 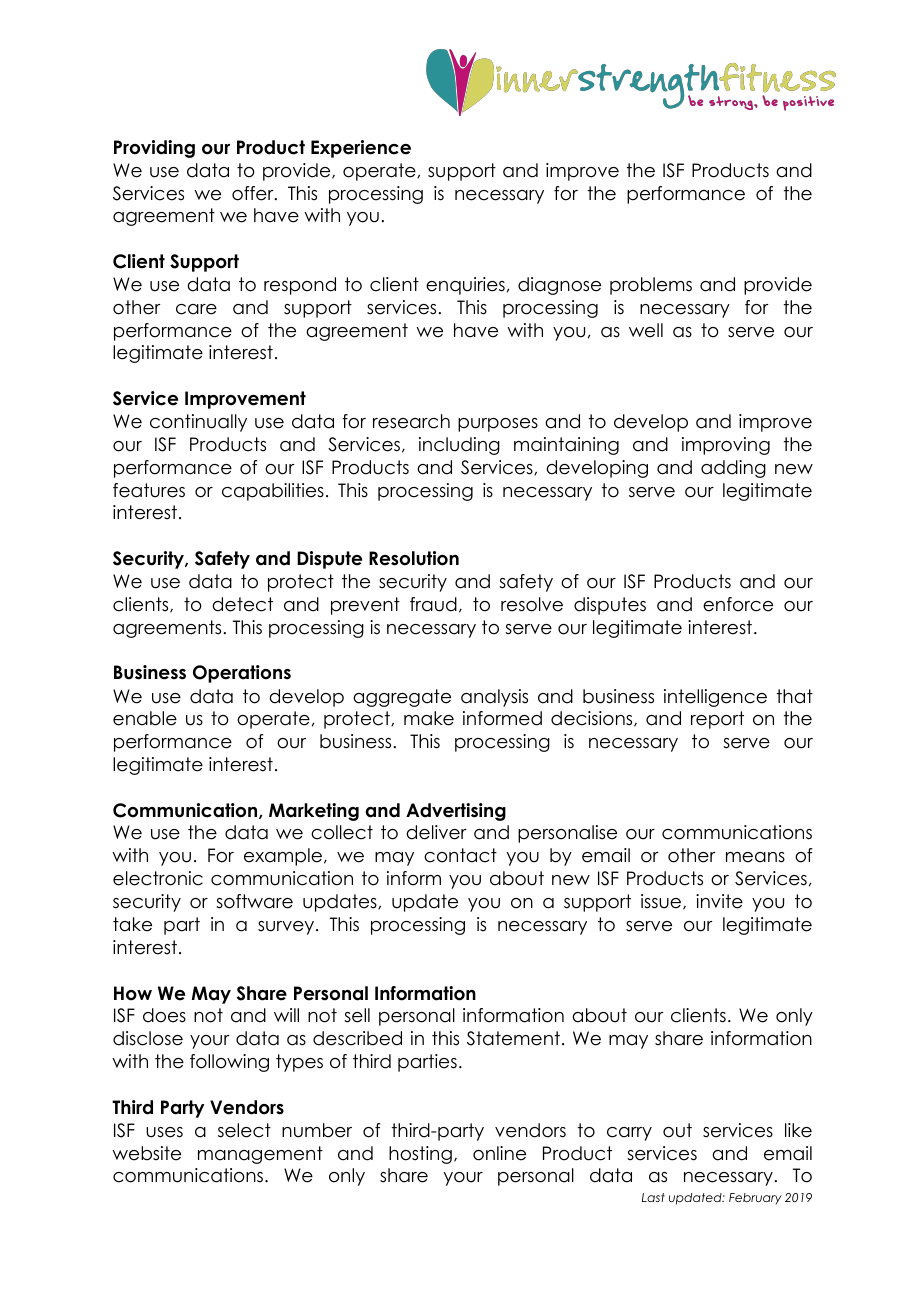 What do you see at coordinates (283, 857) in the screenshot?
I see `example` at bounding box center [283, 857].
